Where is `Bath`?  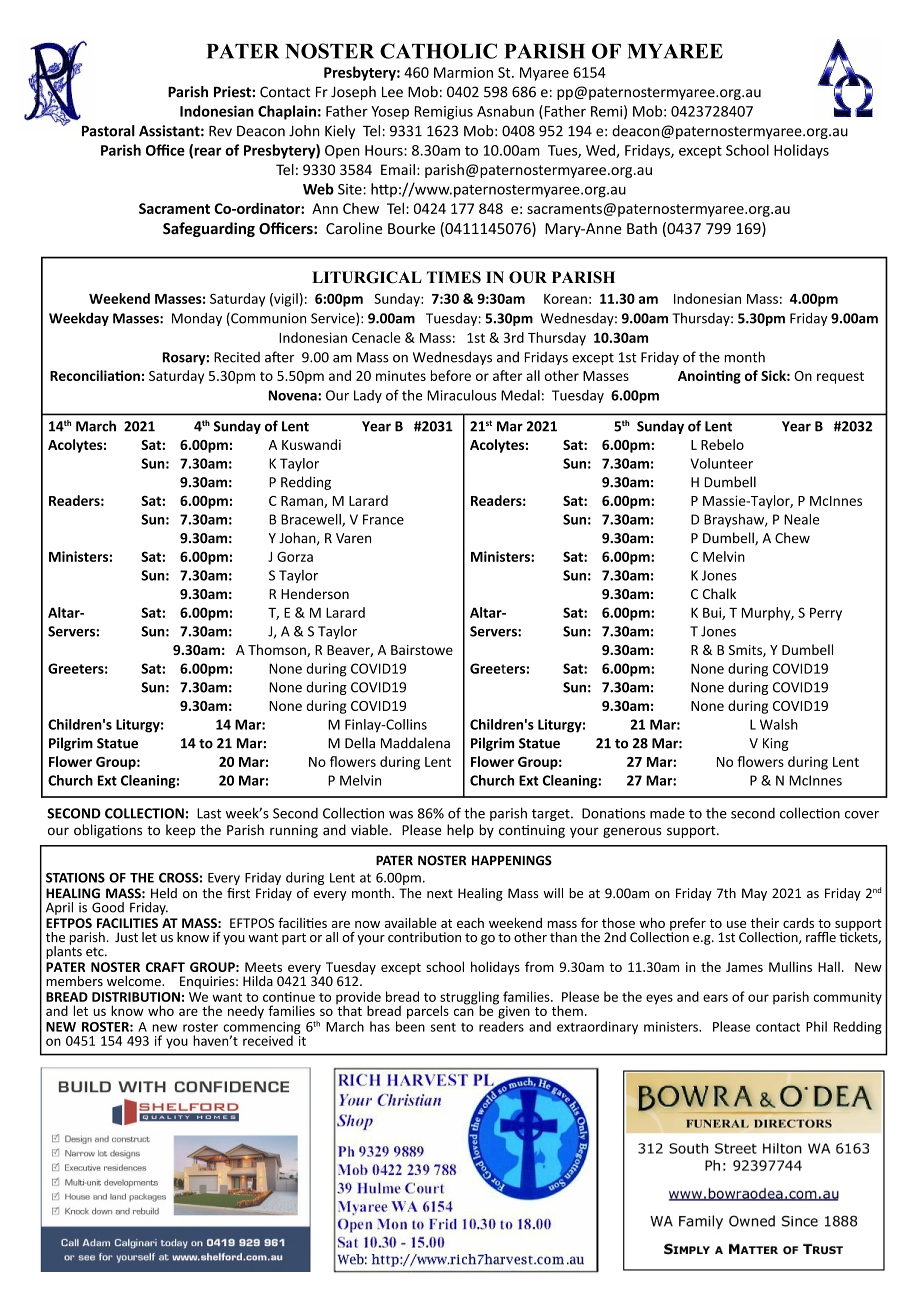 Bath is located at coordinates (642, 228).
